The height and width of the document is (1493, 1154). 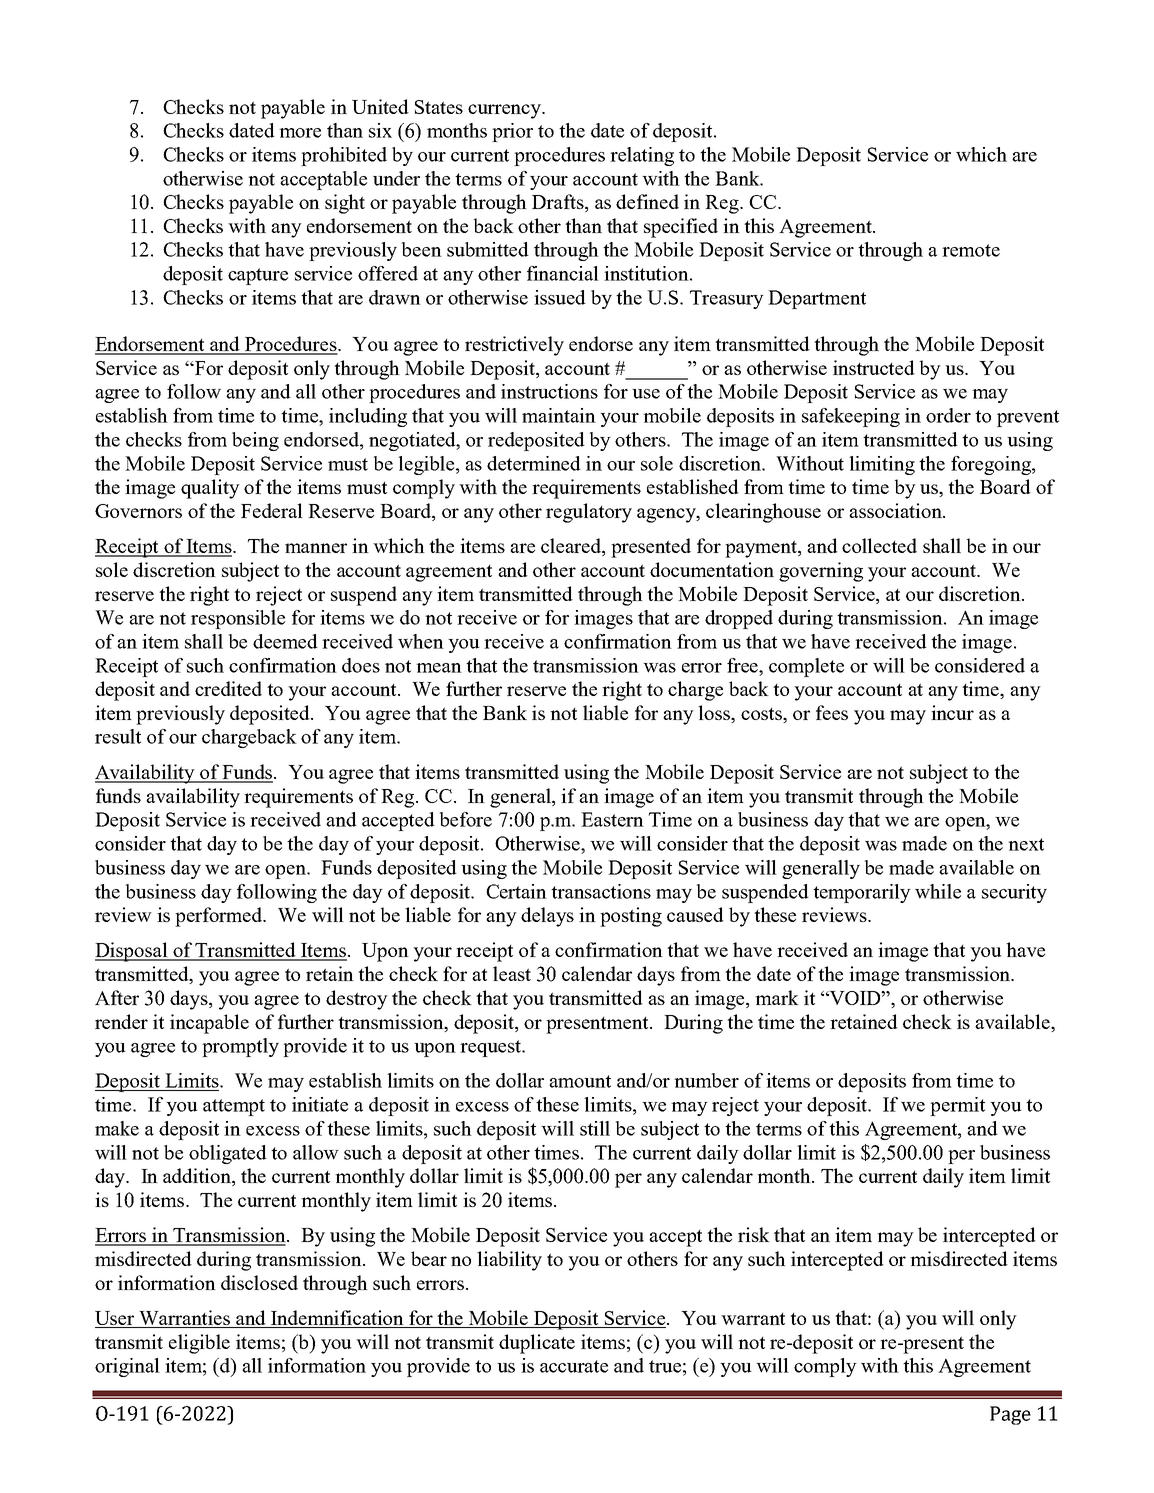 What do you see at coordinates (971, 250) in the document?
I see `remote` at bounding box center [971, 250].
